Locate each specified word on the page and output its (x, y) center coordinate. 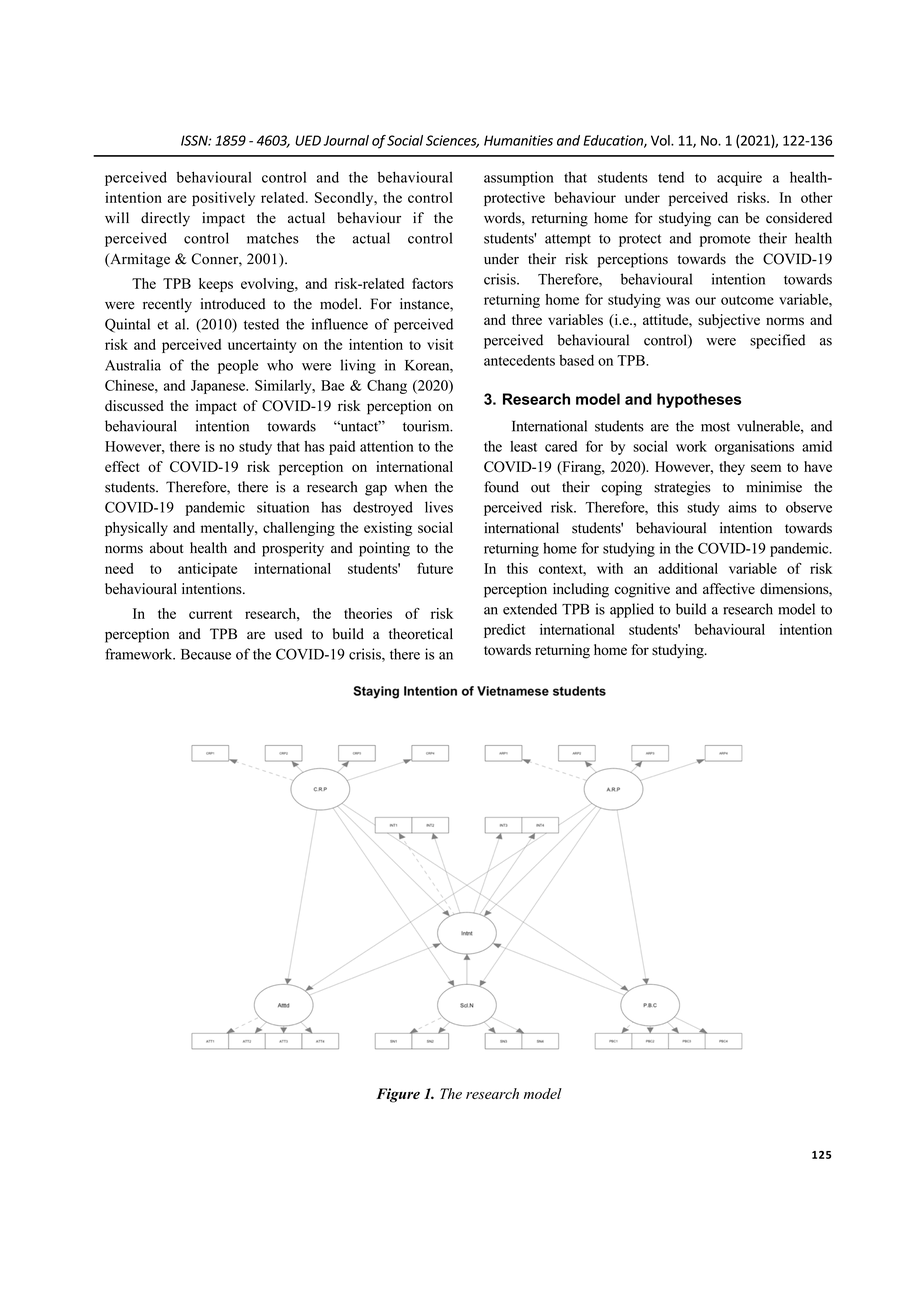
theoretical (421, 634)
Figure (398, 1095)
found (501, 487)
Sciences (452, 141)
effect (122, 466)
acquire (739, 178)
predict (505, 631)
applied (632, 610)
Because (206, 654)
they (732, 468)
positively (223, 199)
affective (729, 588)
